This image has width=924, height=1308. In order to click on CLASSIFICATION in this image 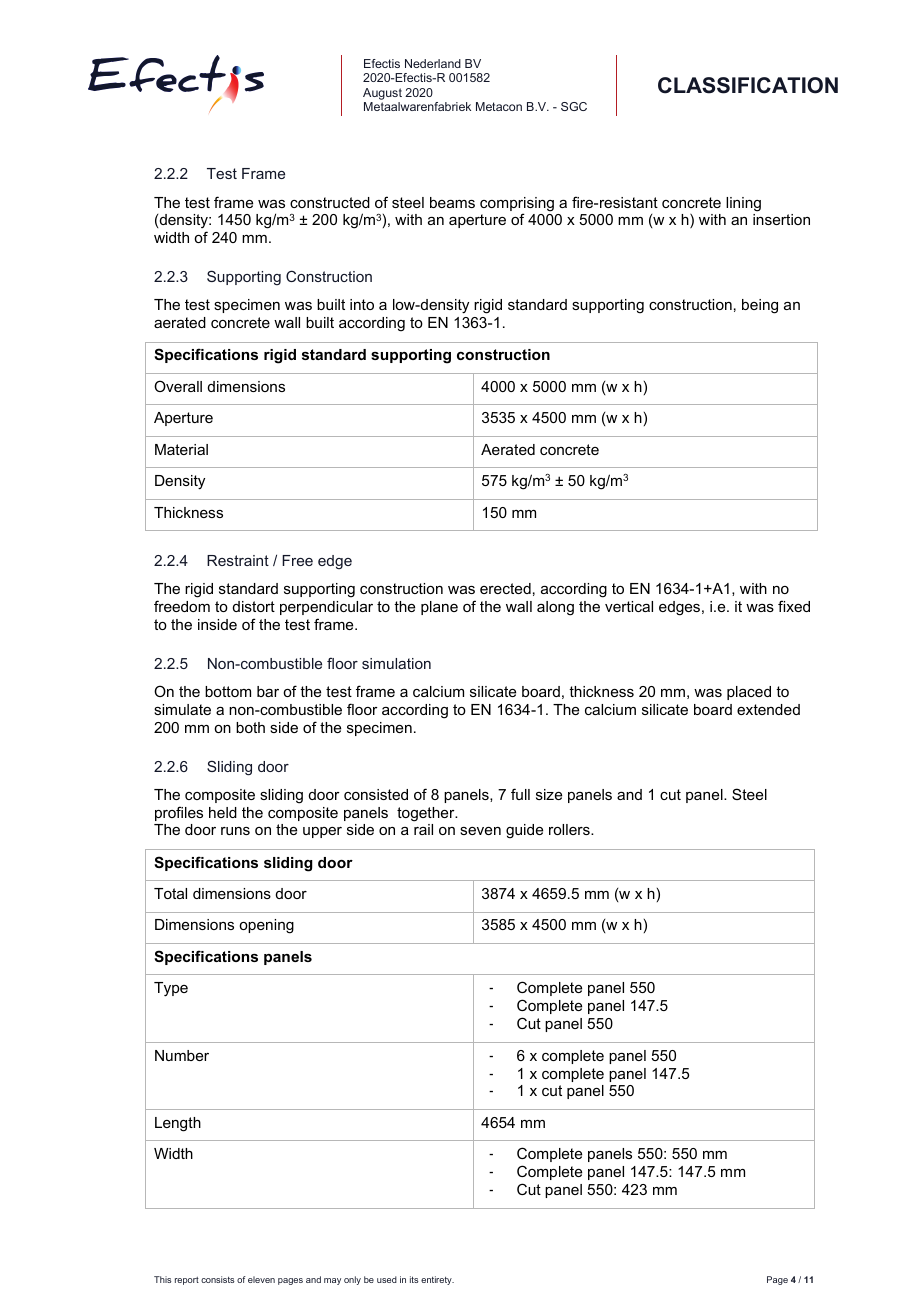, I will do `click(748, 85)`.
